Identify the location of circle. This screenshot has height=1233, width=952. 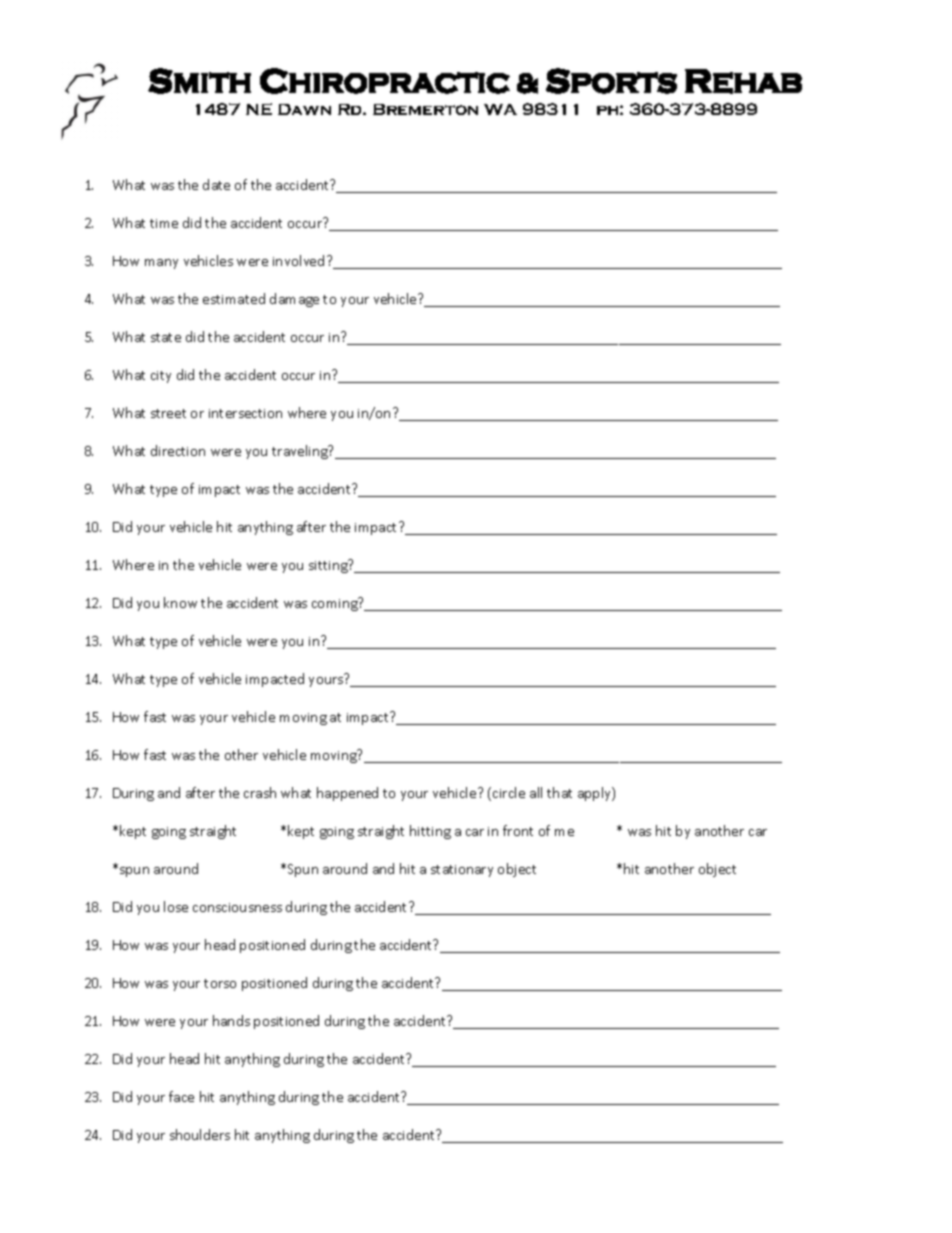
(509, 792).
